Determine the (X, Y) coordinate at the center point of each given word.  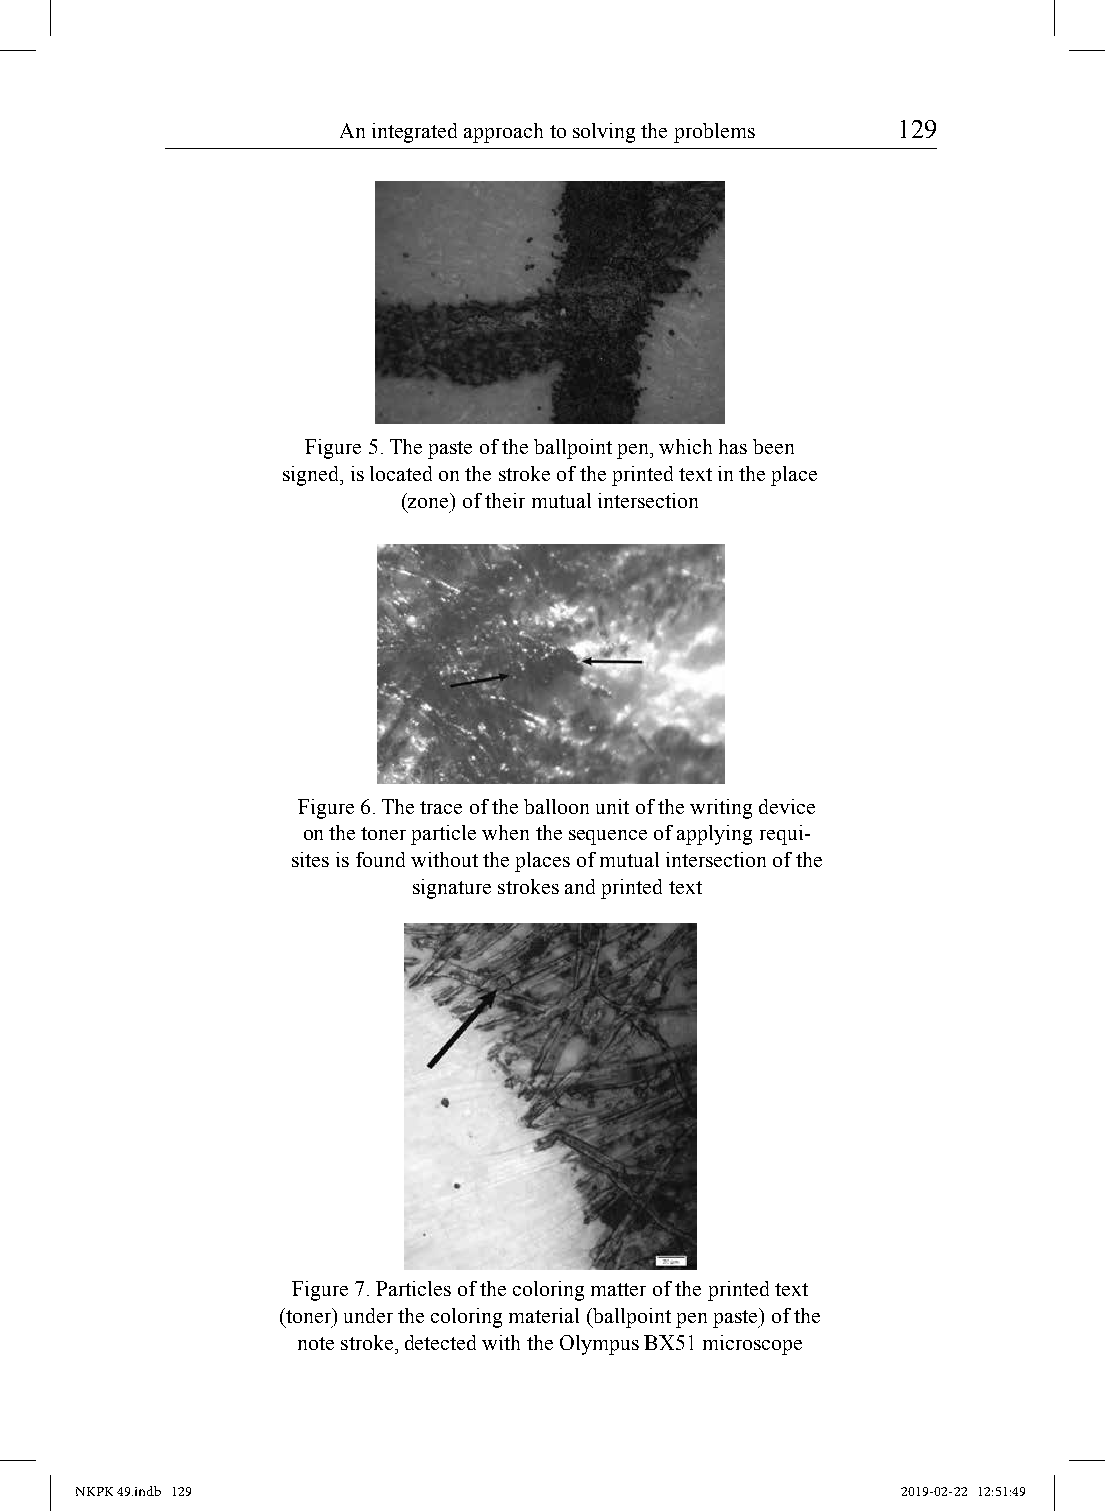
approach (503, 133)
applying (714, 835)
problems (714, 133)
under (368, 1315)
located (401, 473)
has (733, 446)
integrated (414, 133)
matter (618, 1289)
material (544, 1315)
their (505, 500)
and (580, 886)
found (380, 859)
